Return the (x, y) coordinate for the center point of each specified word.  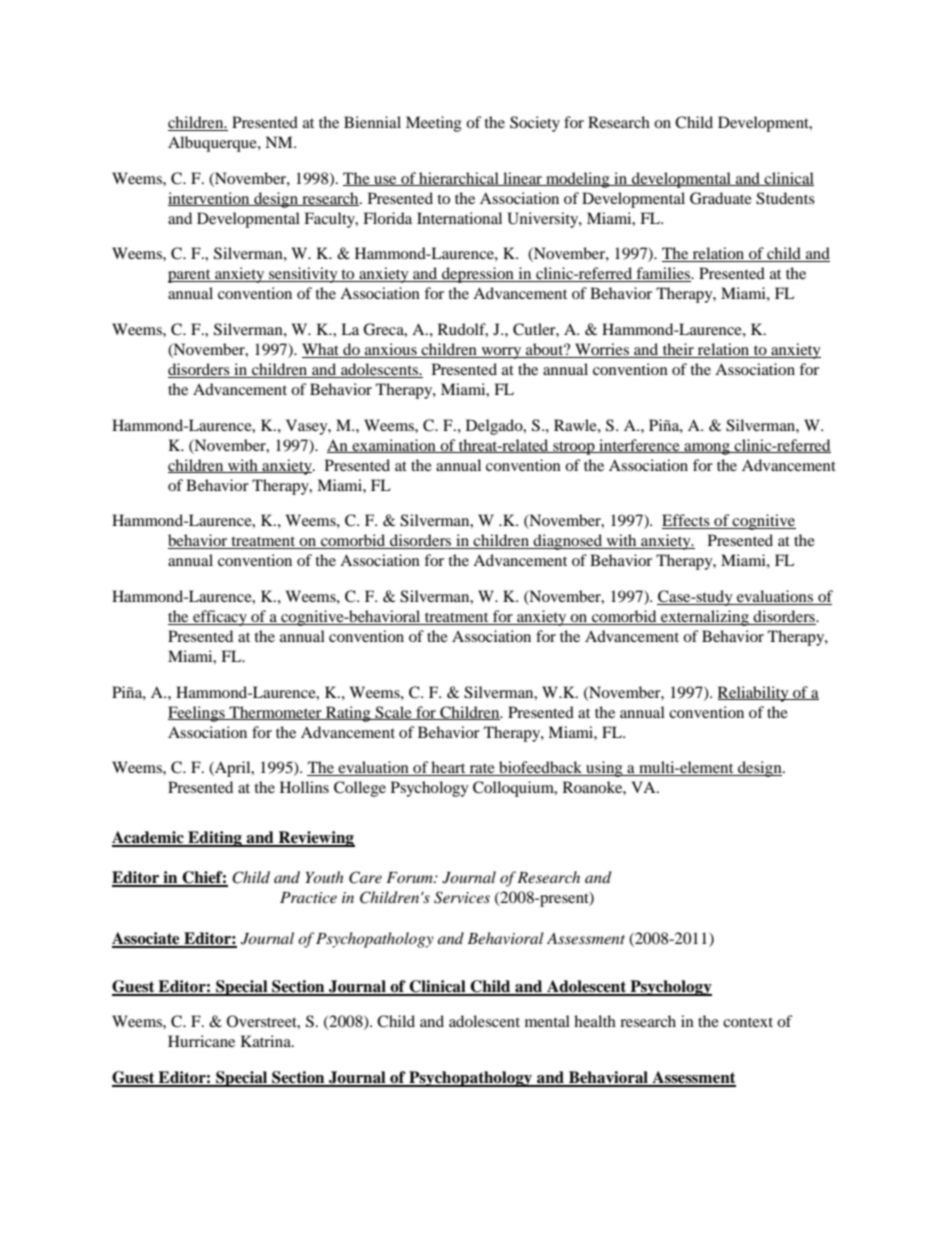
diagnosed (568, 542)
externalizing (705, 618)
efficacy (220, 618)
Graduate (721, 198)
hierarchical (459, 179)
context (748, 1022)
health (595, 1021)
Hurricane (201, 1041)
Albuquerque (213, 144)
